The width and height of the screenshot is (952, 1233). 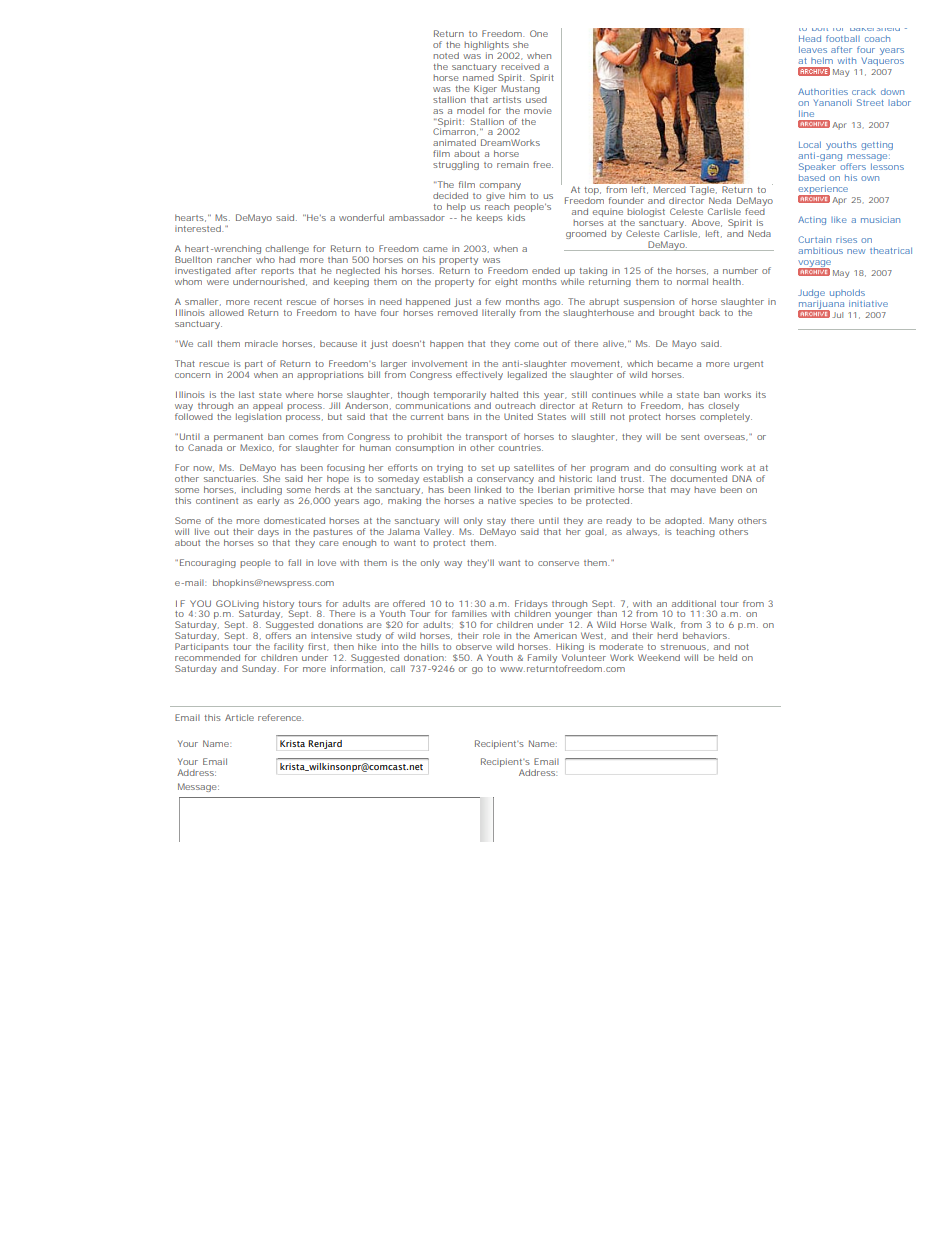 I want to click on noted, so click(x=446, y=55).
